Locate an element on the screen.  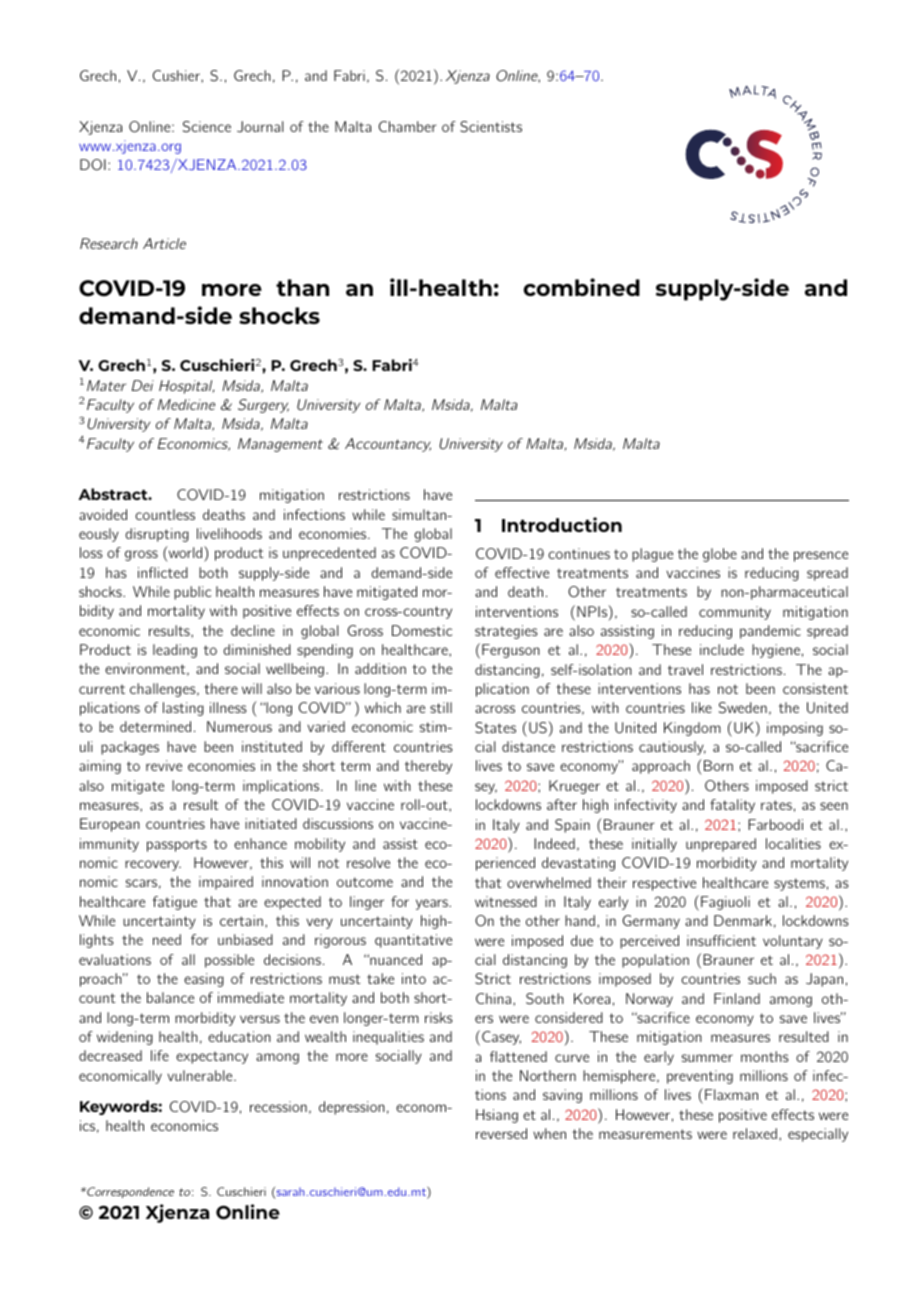
Correspondence is located at coordinates (129, 1192).
